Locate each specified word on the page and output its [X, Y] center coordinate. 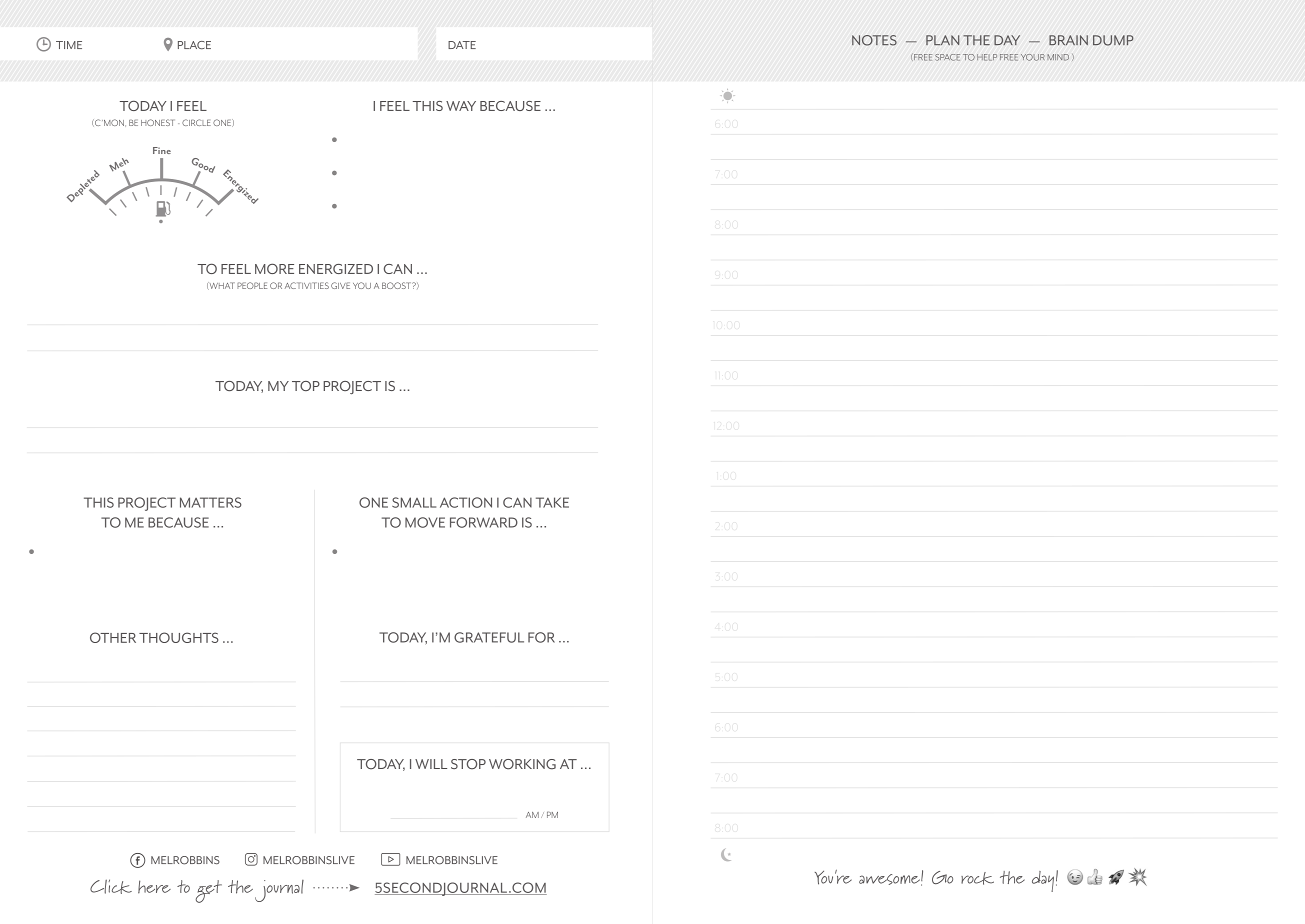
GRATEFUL [489, 637]
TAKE [552, 502]
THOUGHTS [178, 637]
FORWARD [484, 522]
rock [977, 878]
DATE [462, 45]
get [208, 891]
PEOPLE [252, 285]
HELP [987, 57]
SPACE [947, 57]
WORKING [522, 764]
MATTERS [211, 502]
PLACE [194, 45]
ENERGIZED [336, 269]
